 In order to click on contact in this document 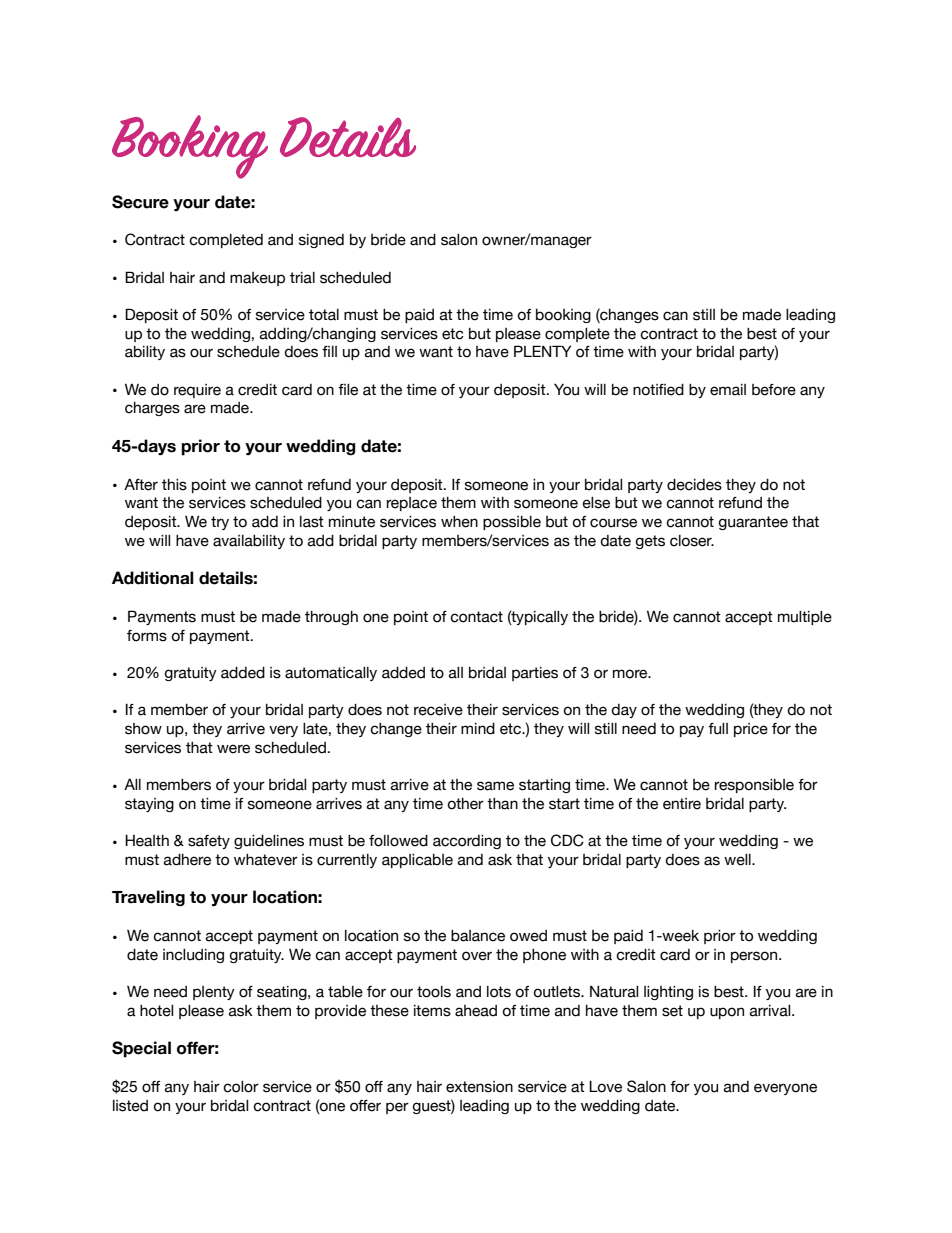, I will do `click(476, 617)`.
